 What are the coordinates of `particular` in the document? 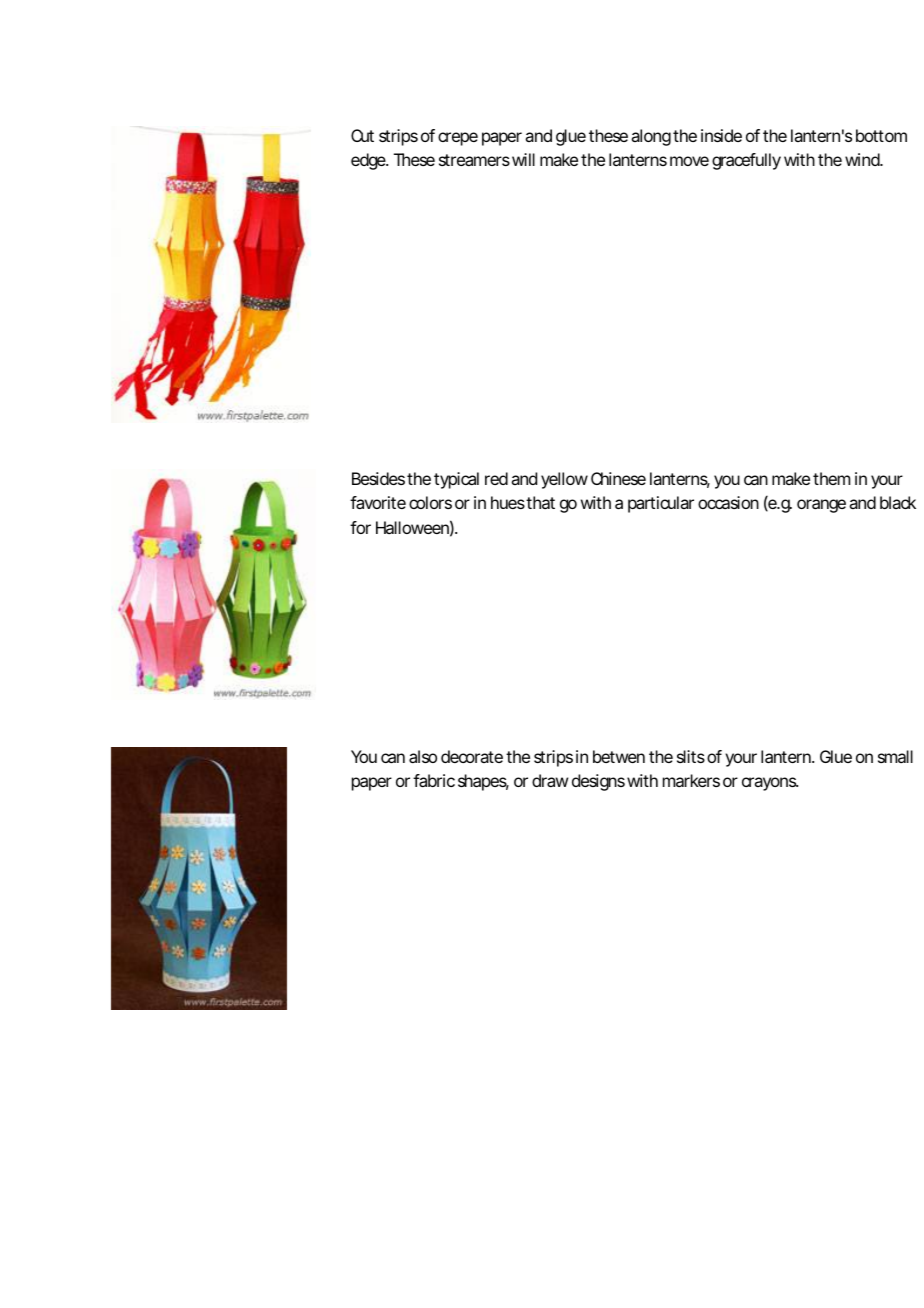 It's located at (661, 504).
